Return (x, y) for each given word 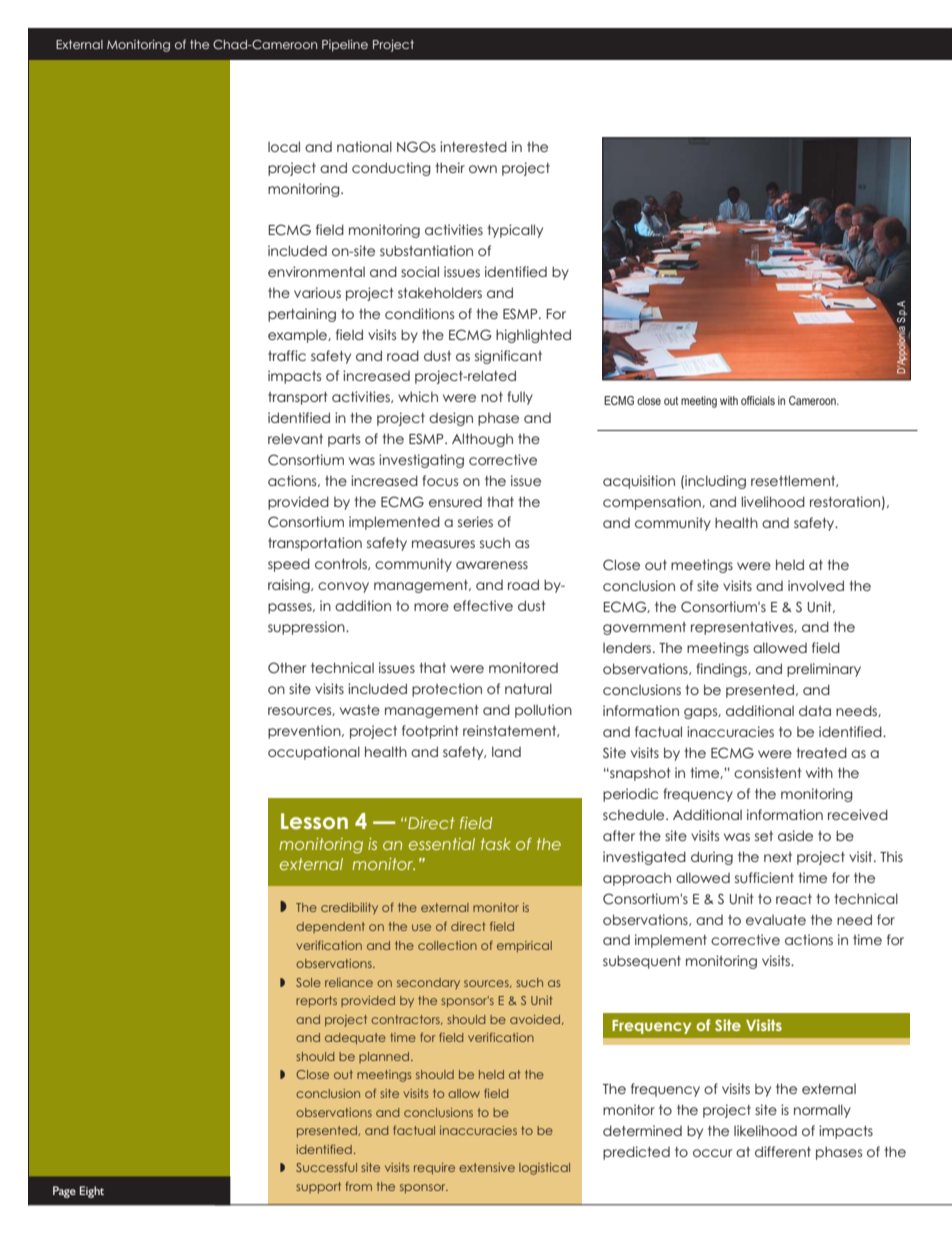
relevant (295, 438)
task (496, 844)
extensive (487, 1167)
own (483, 169)
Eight (92, 1192)
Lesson (314, 821)
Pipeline (345, 46)
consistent (767, 772)
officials (758, 400)
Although (482, 440)
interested (473, 146)
